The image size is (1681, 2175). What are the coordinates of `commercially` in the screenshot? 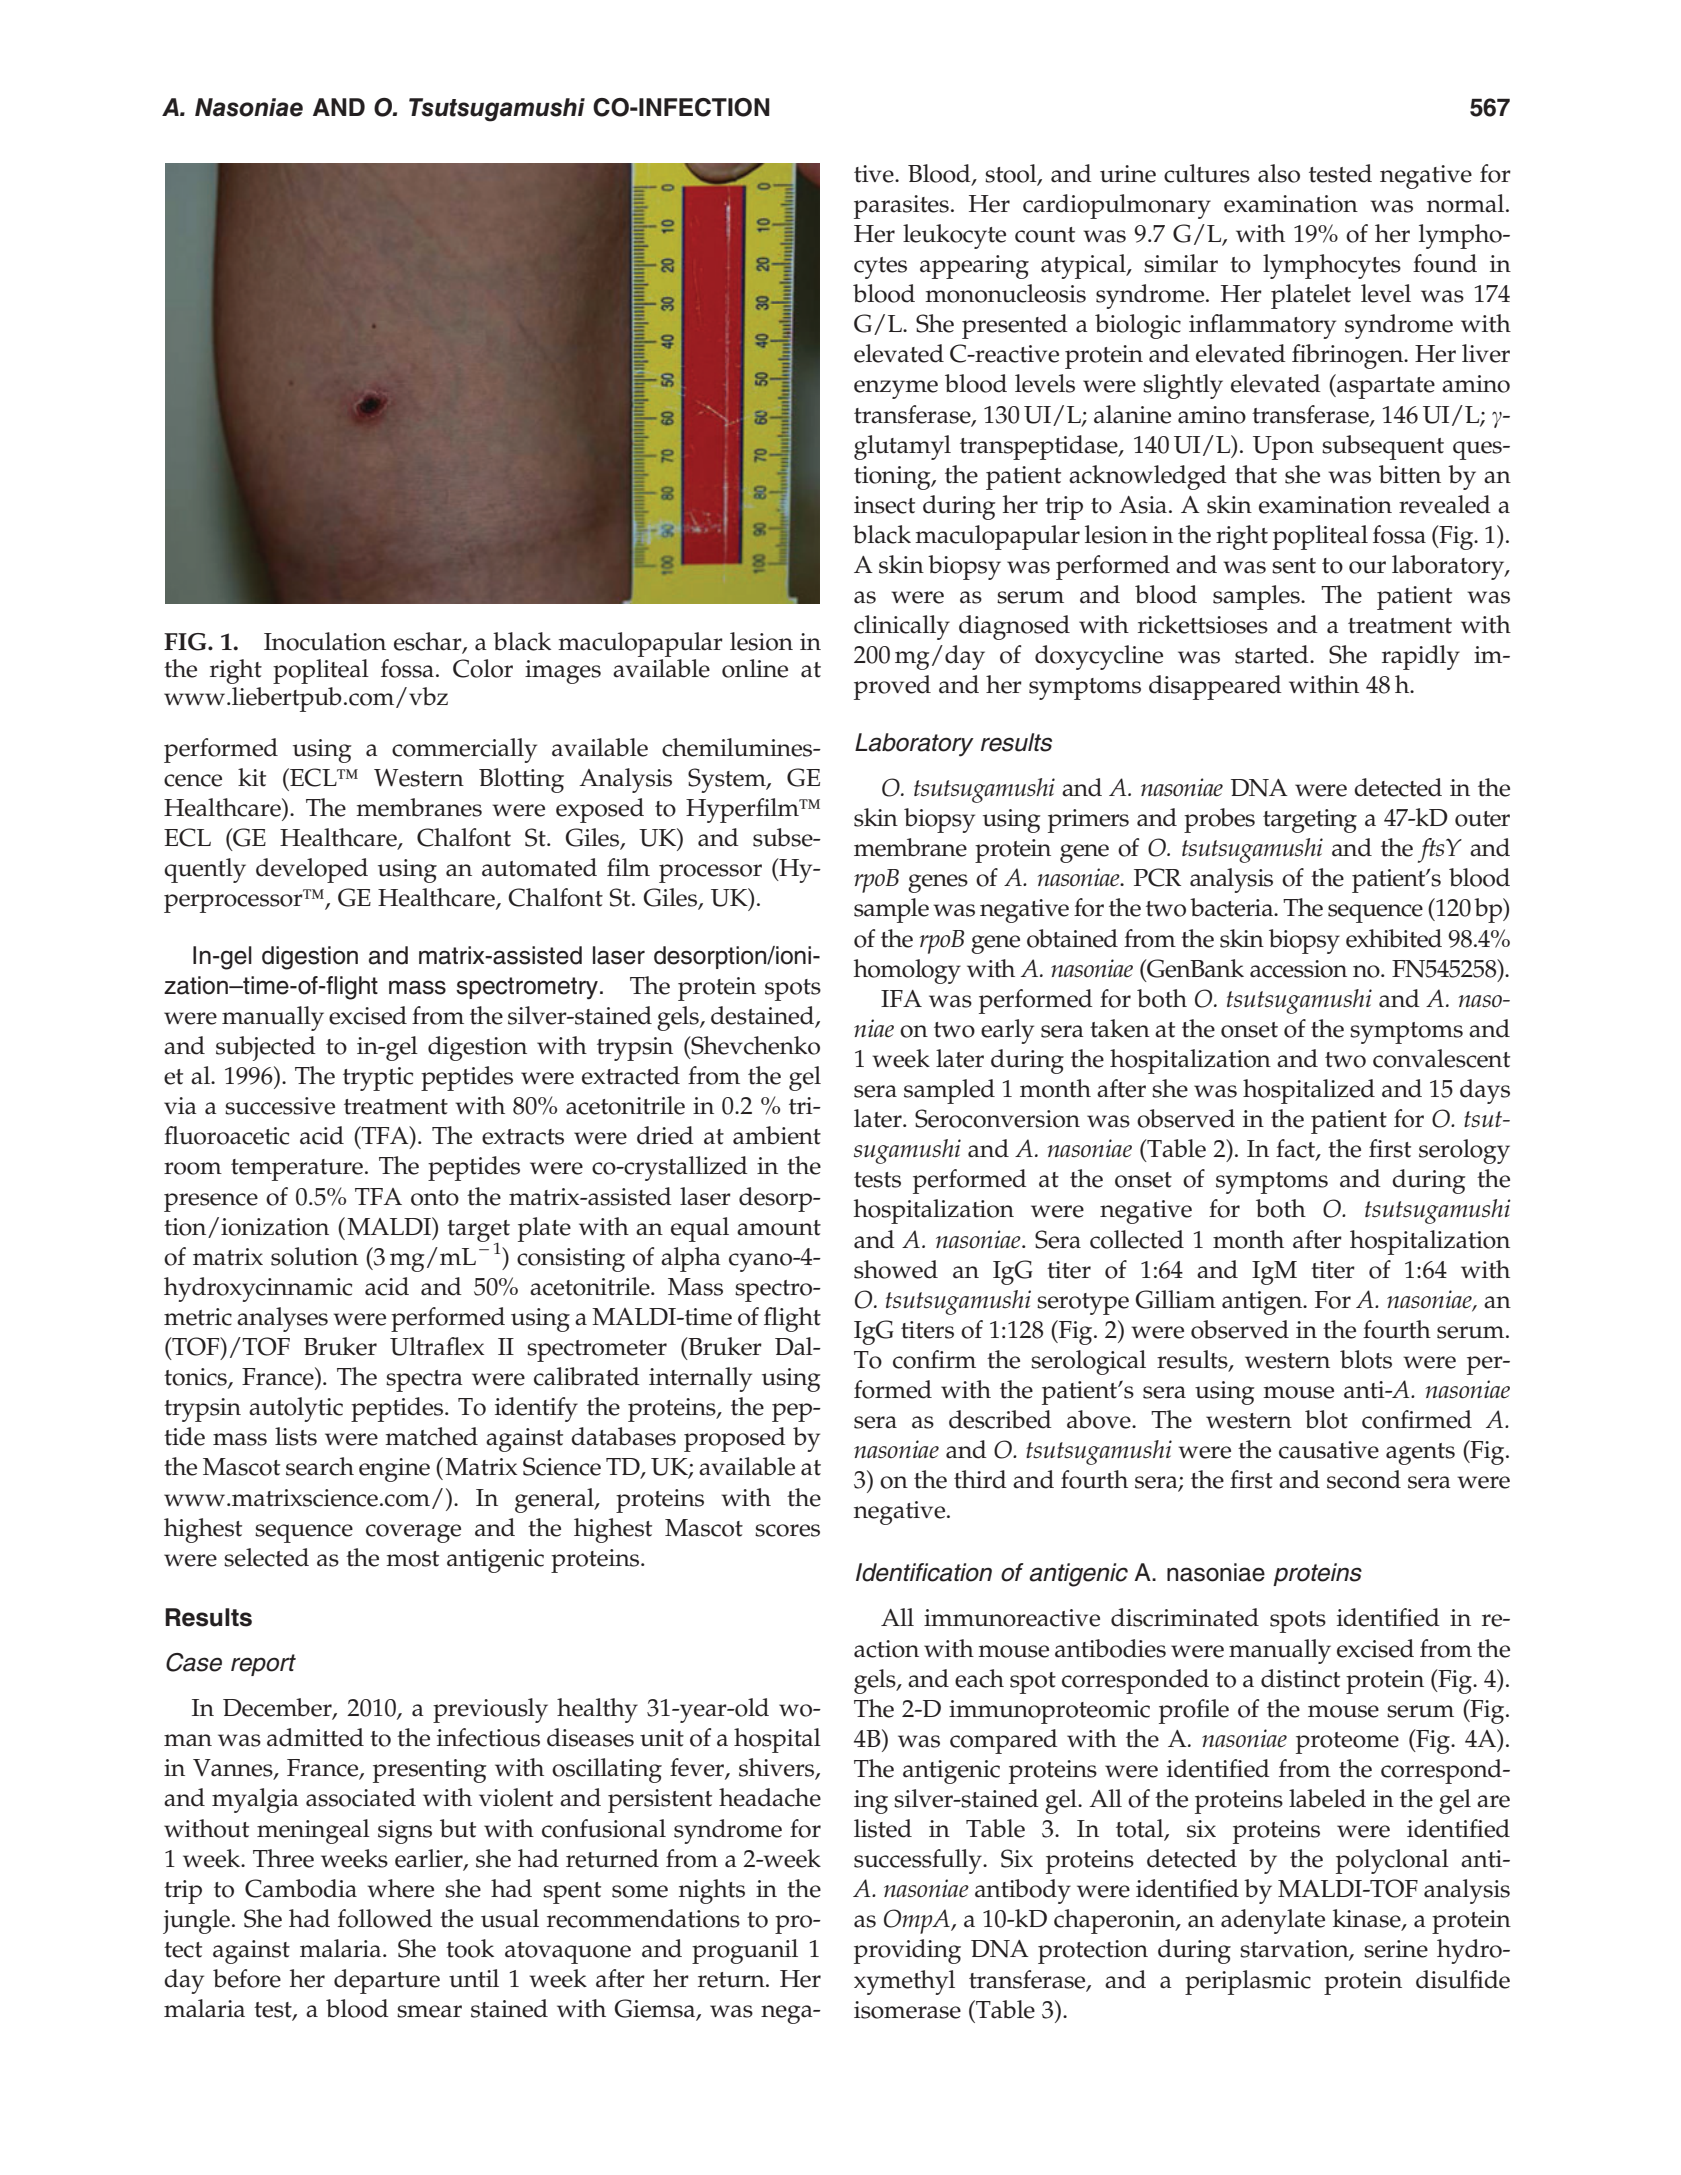 It's located at (464, 750).
